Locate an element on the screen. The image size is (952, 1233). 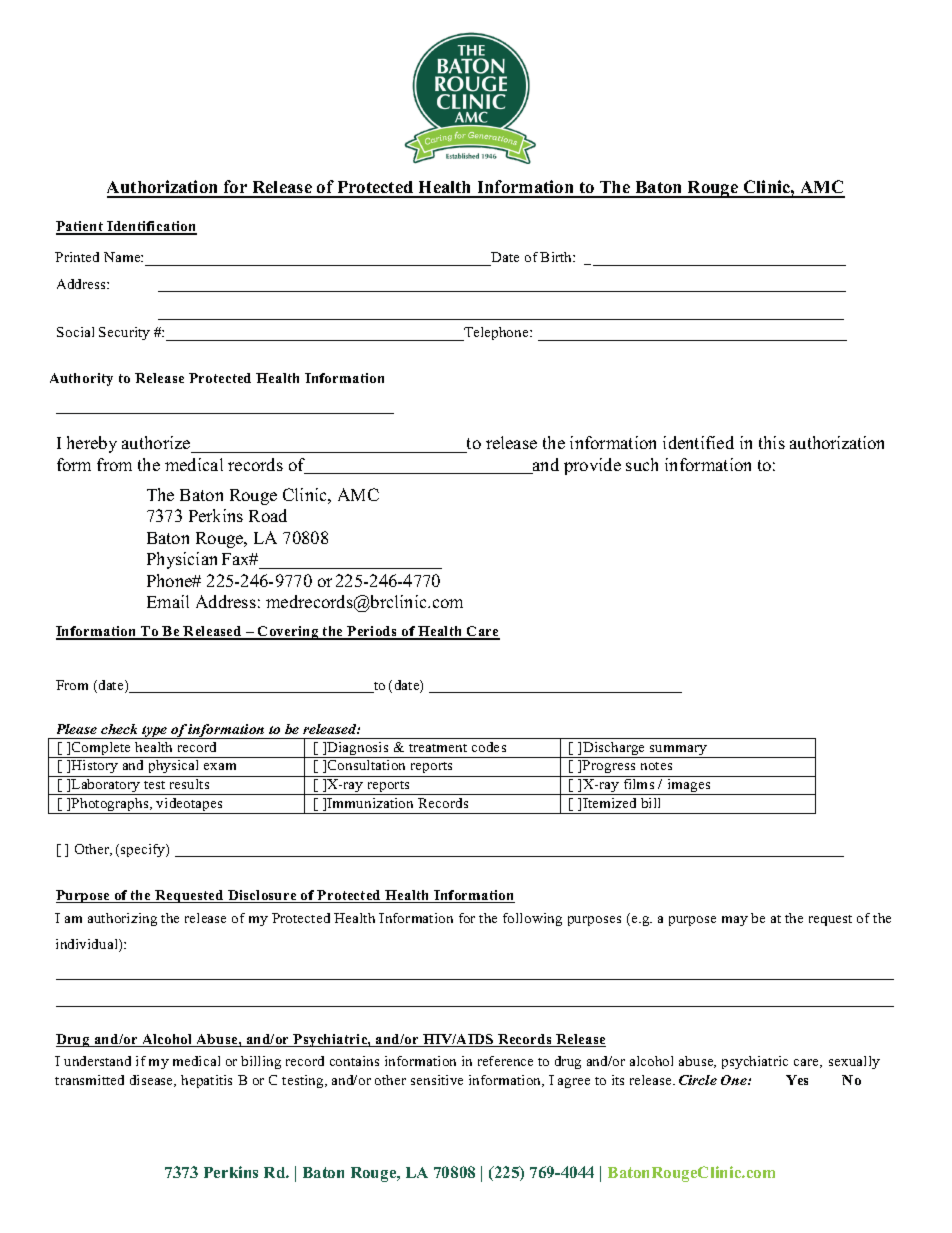
treatment is located at coordinates (438, 748).
